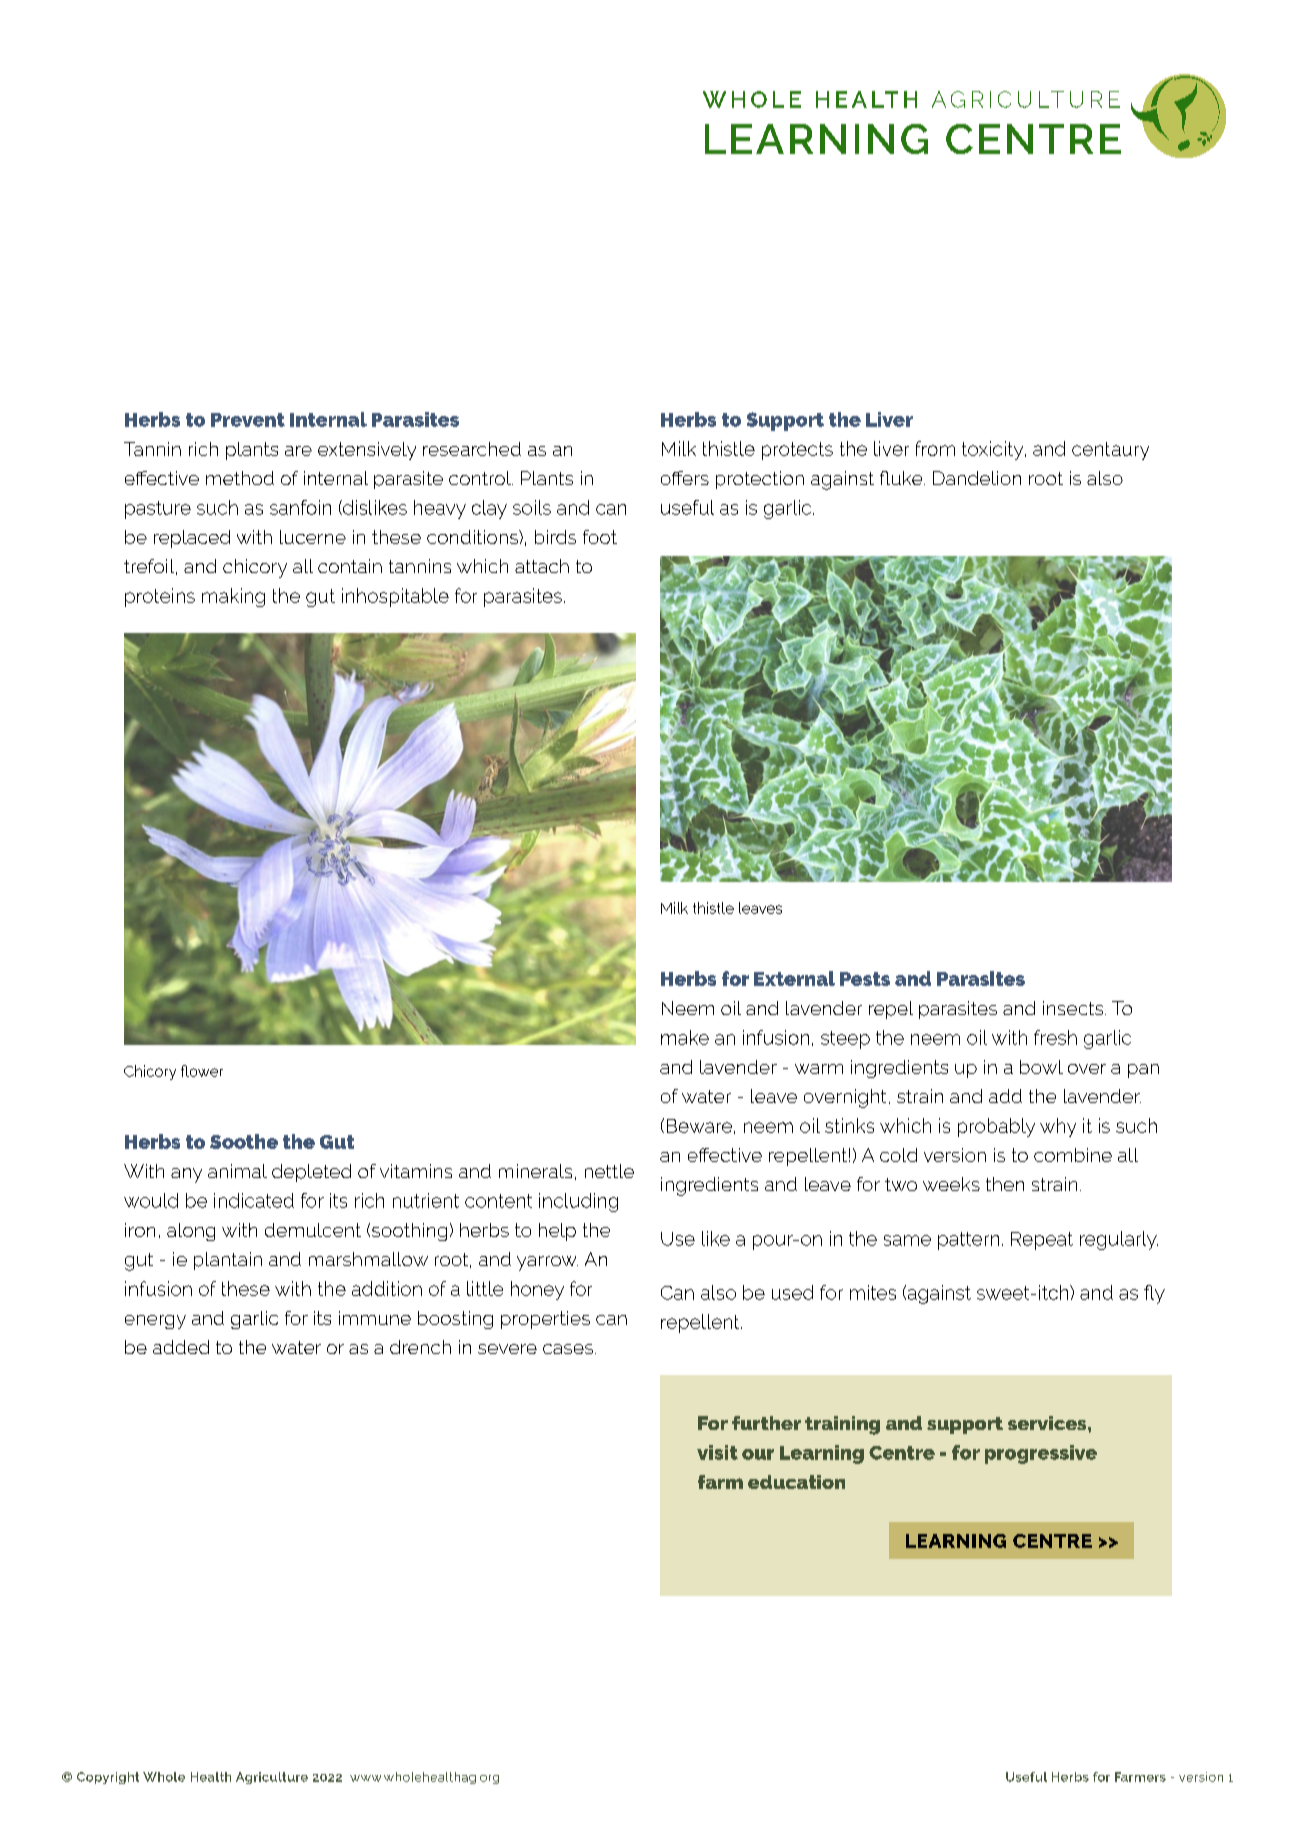 The image size is (1295, 1831). Describe the element at coordinates (796, 1482) in the document. I see `education` at that location.
